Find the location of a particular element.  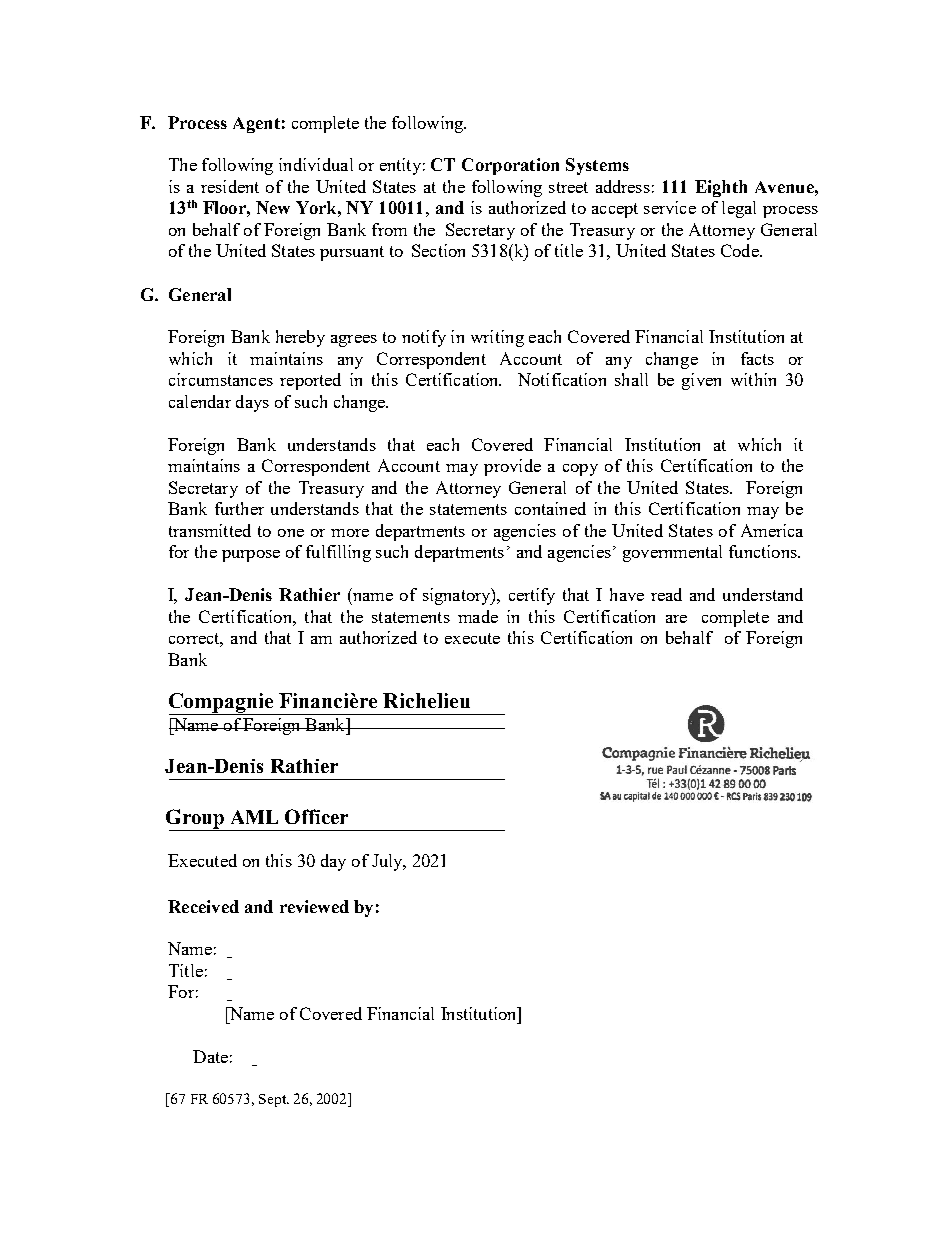

Corporation is located at coordinates (510, 166).
